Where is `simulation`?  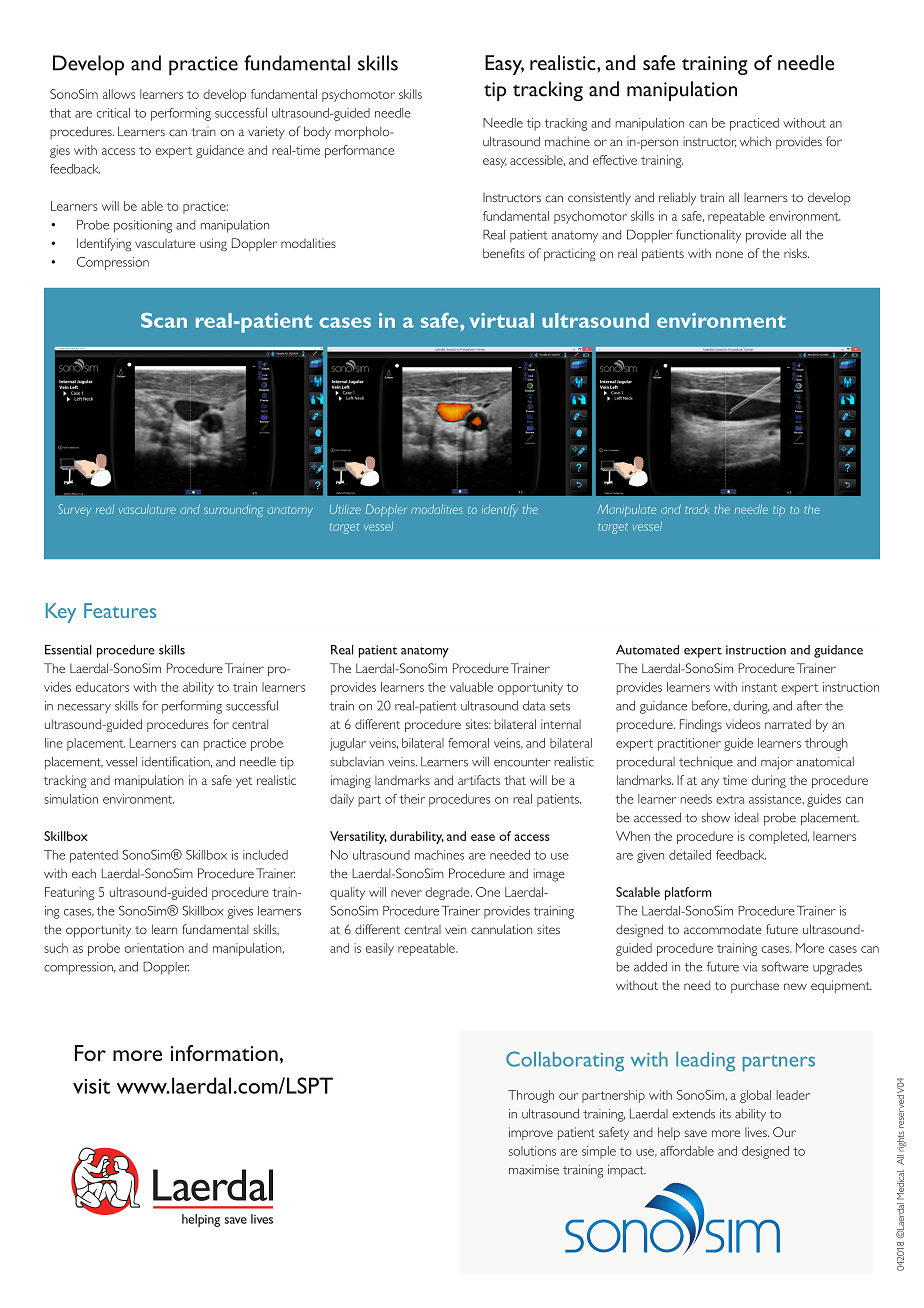 simulation is located at coordinates (71, 799).
